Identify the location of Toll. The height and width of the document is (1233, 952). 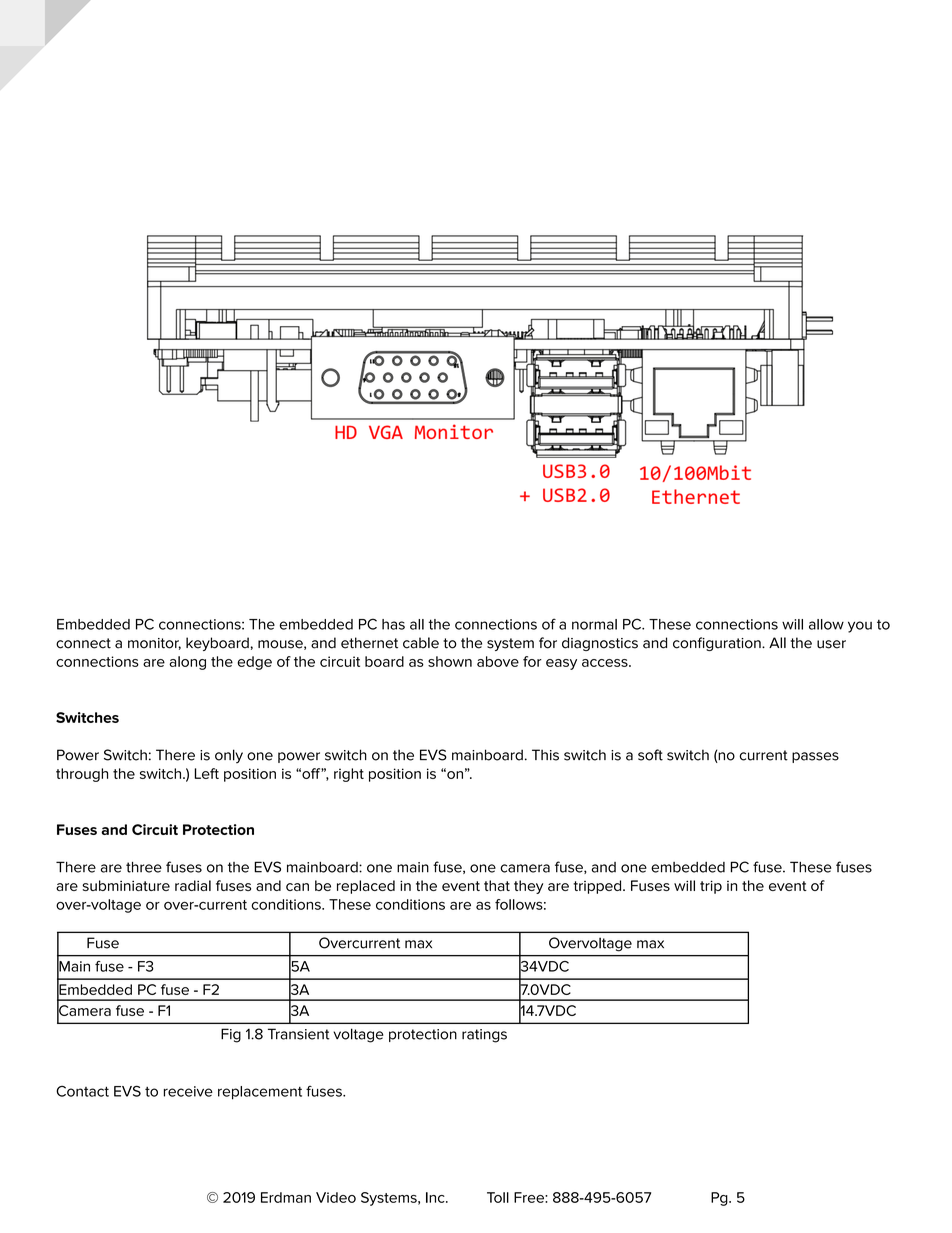
(498, 1197).
